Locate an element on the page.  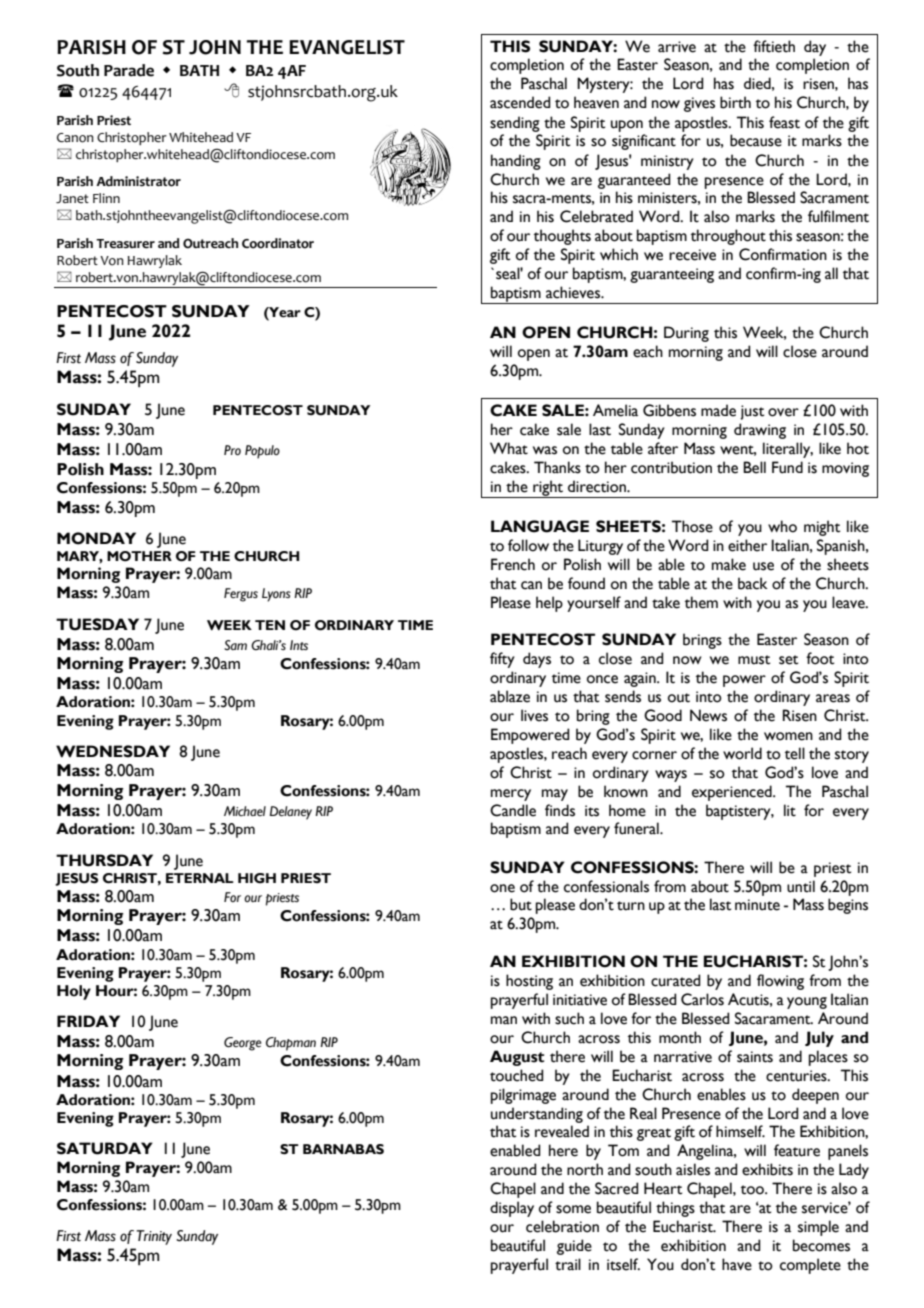
minute is located at coordinates (757, 905).
